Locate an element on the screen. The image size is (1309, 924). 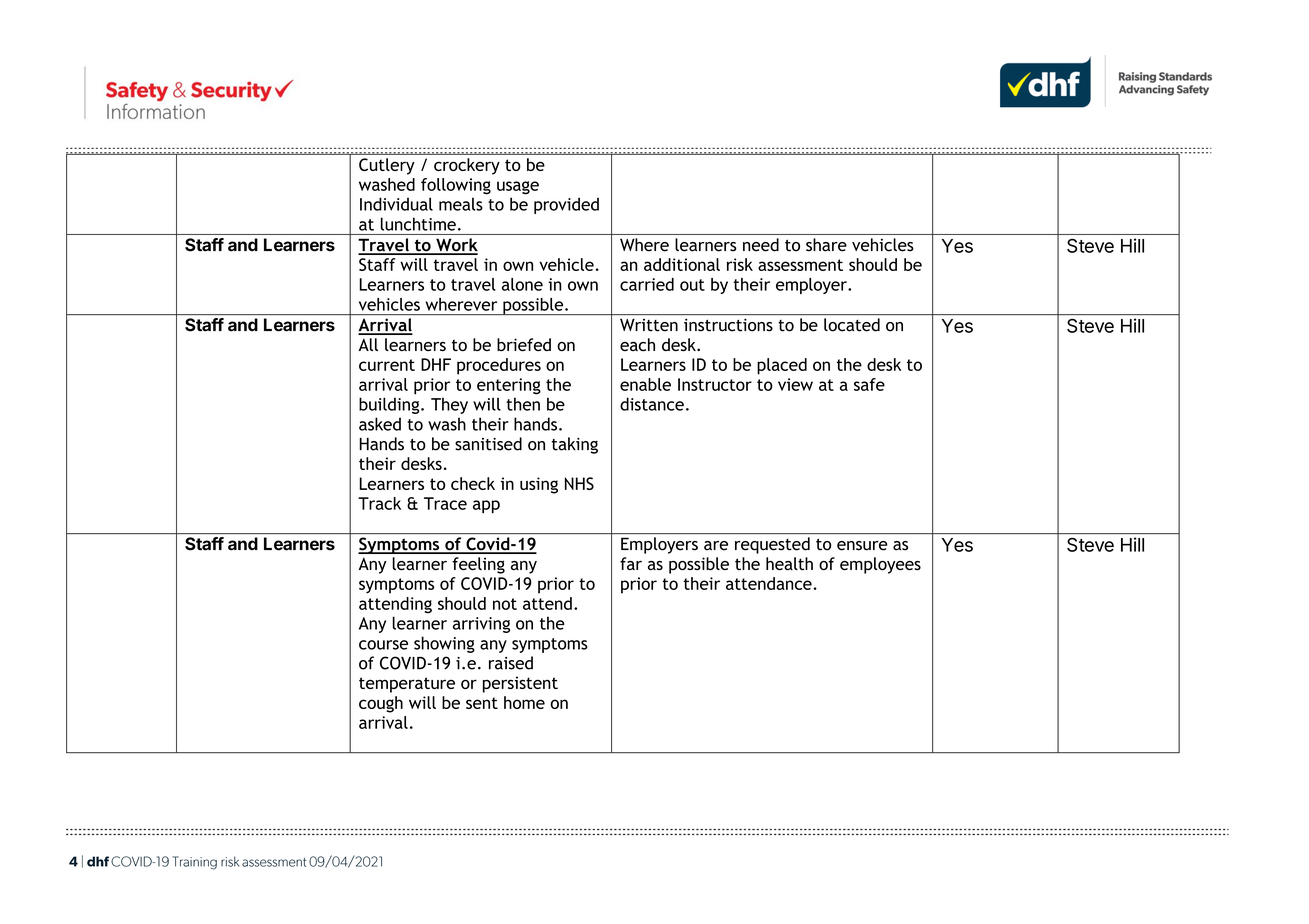
sanitised is located at coordinates (488, 444).
